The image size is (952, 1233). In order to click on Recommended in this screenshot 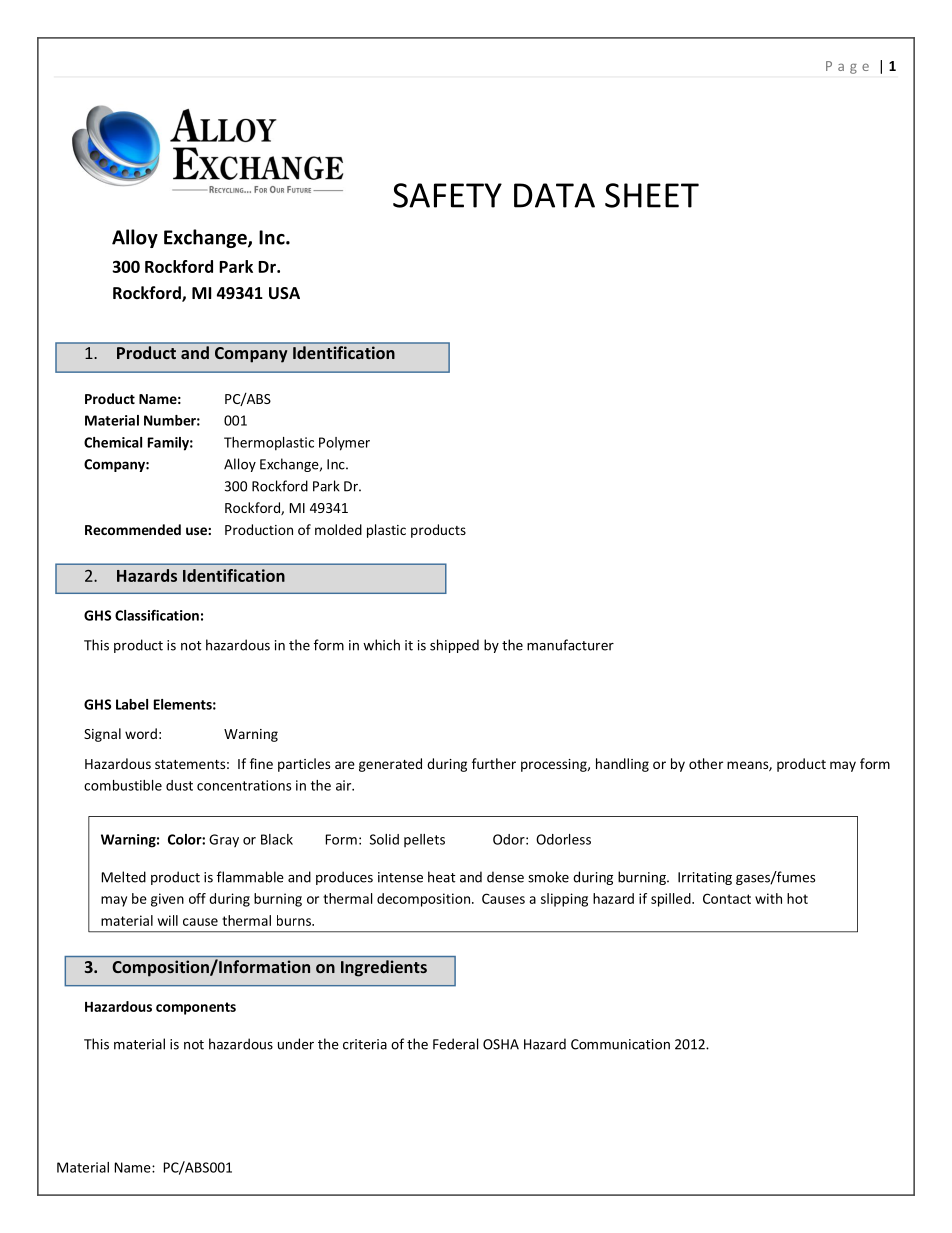, I will do `click(133, 529)`.
